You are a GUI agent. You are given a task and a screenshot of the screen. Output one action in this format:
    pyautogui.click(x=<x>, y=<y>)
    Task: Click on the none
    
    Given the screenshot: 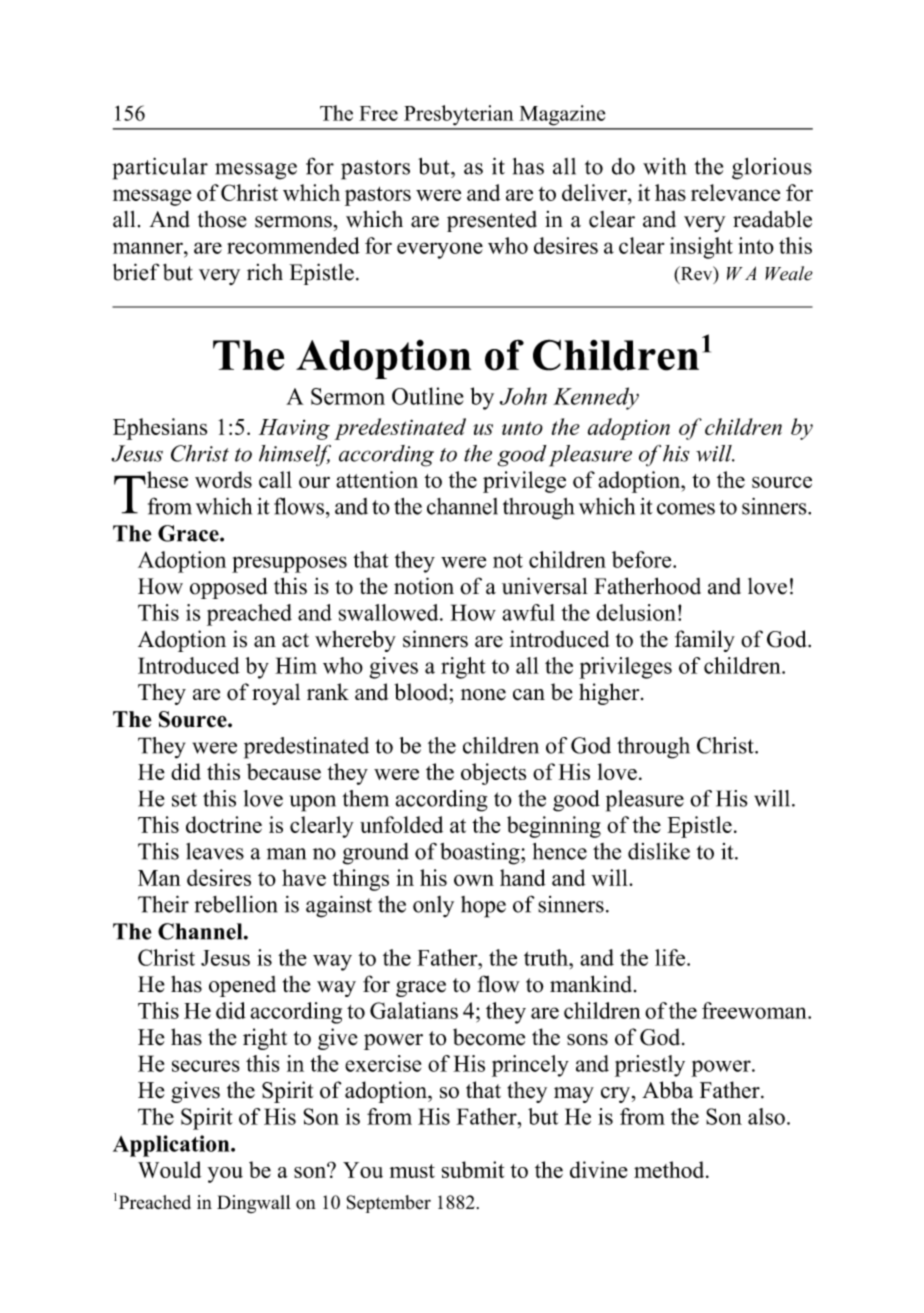 What is the action you would take?
    pyautogui.click(x=483, y=695)
